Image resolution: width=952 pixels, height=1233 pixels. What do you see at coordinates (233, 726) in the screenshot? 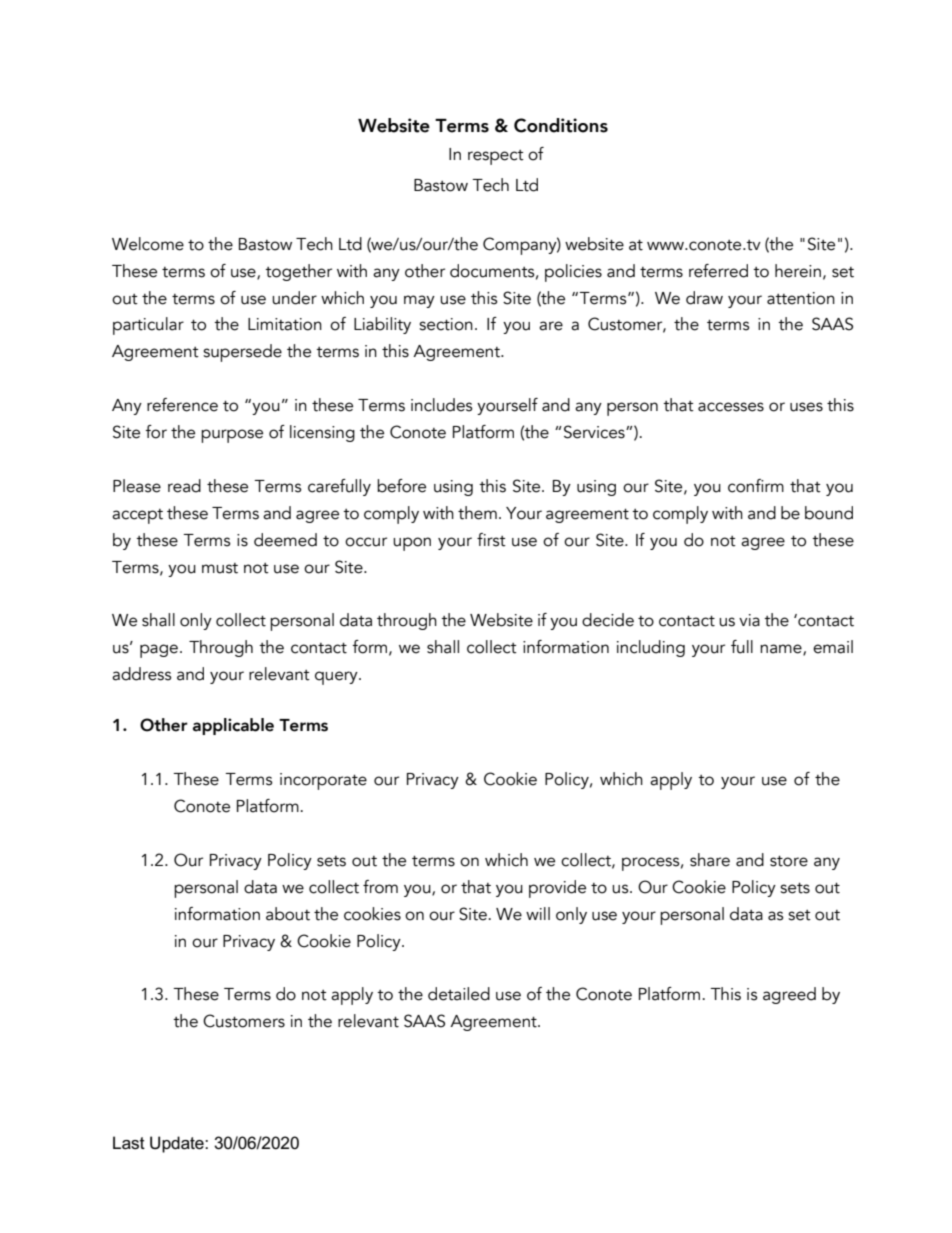
I see `applicable` at bounding box center [233, 726].
